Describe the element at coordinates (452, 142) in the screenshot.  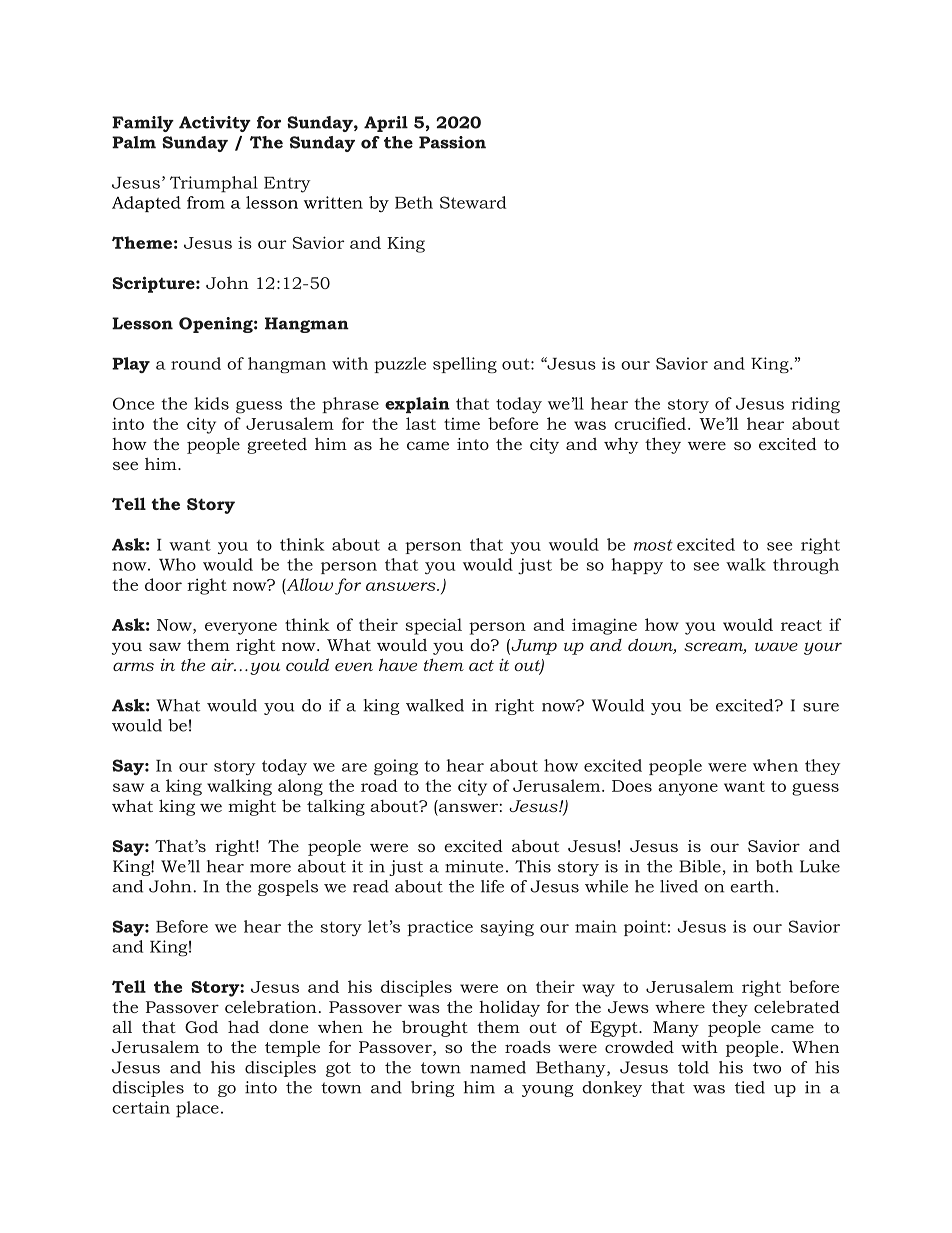
I see `Passion` at that location.
